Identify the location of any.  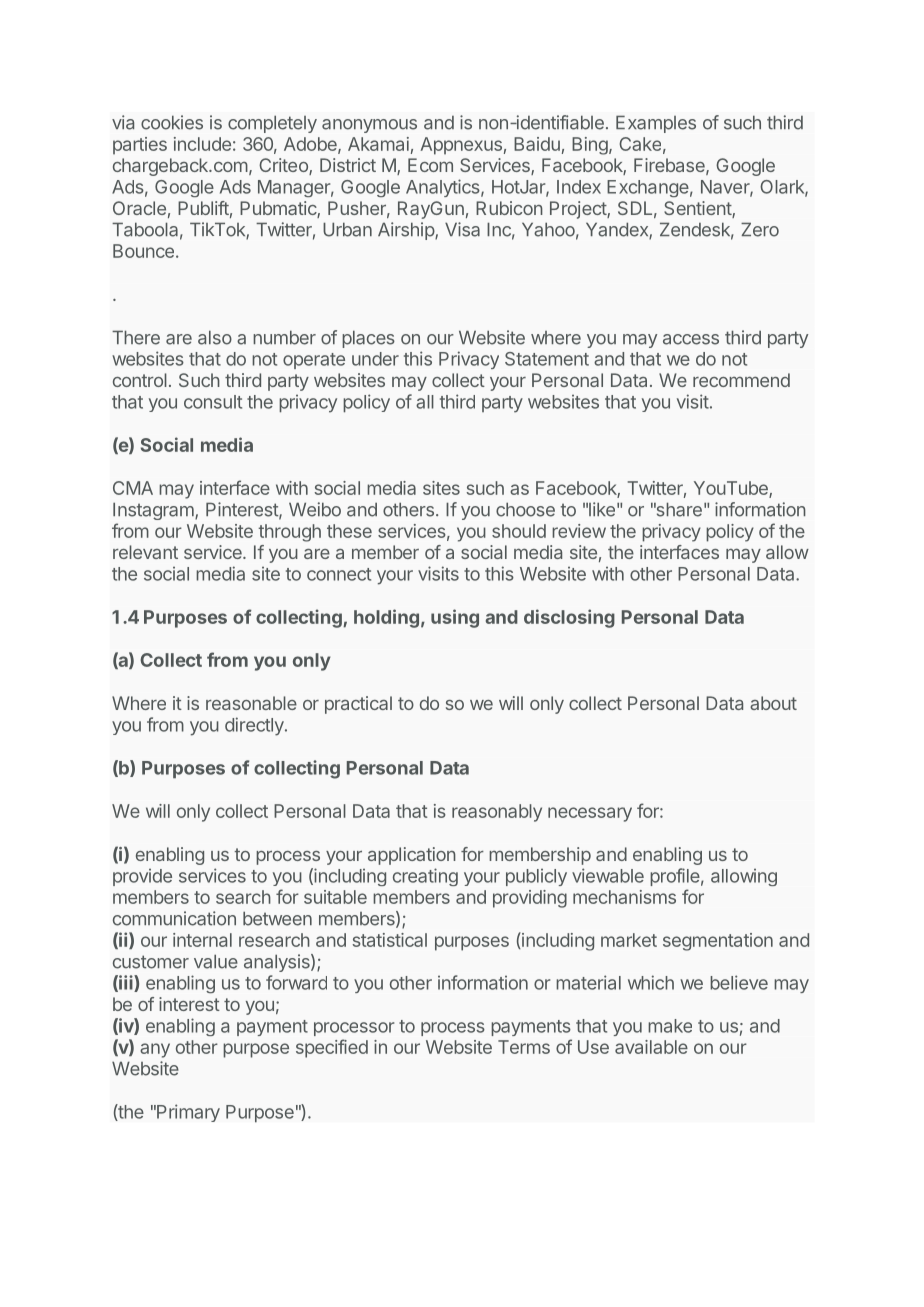
(155, 1050).
